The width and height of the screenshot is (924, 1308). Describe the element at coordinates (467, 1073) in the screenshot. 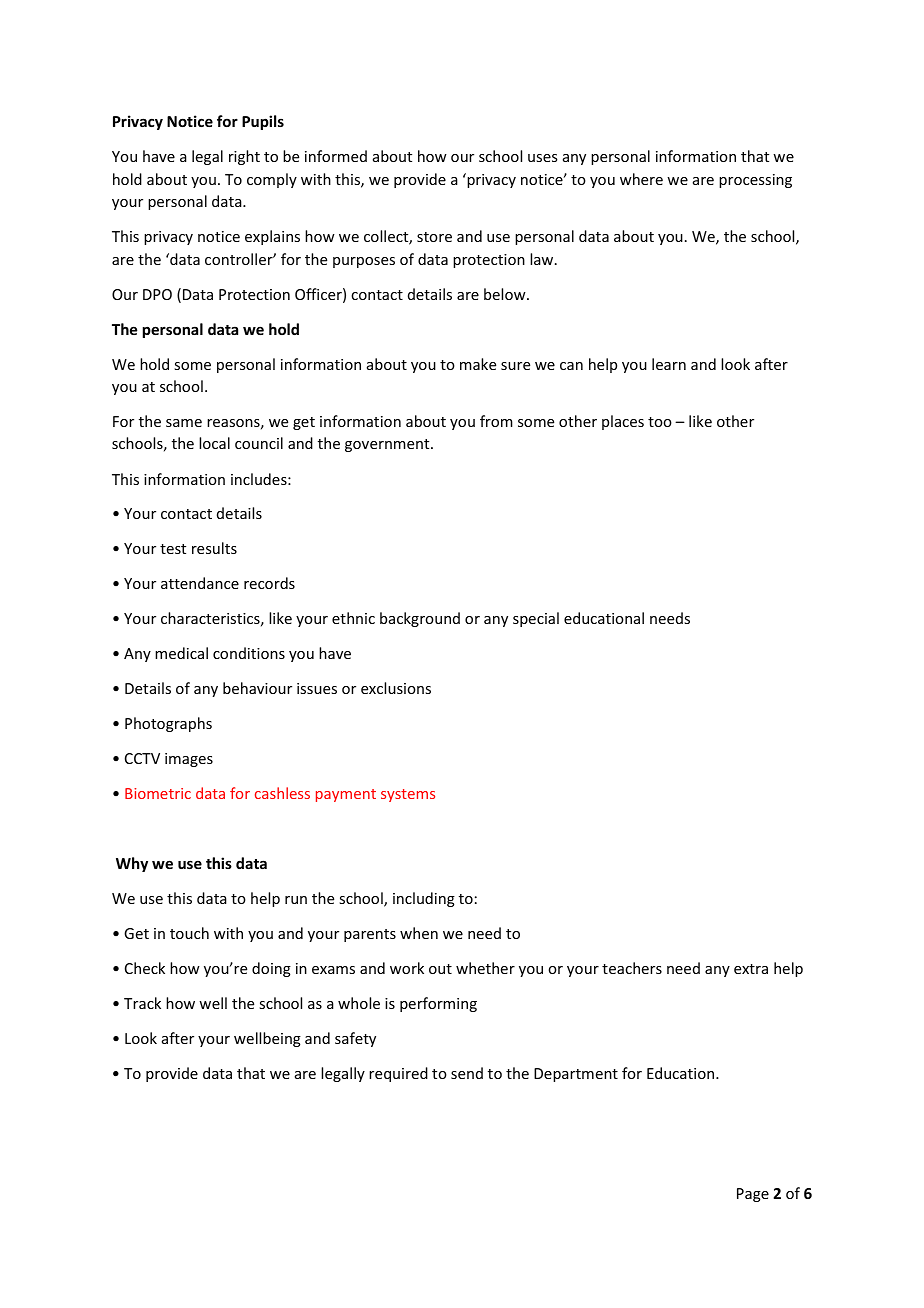

I see `send` at that location.
